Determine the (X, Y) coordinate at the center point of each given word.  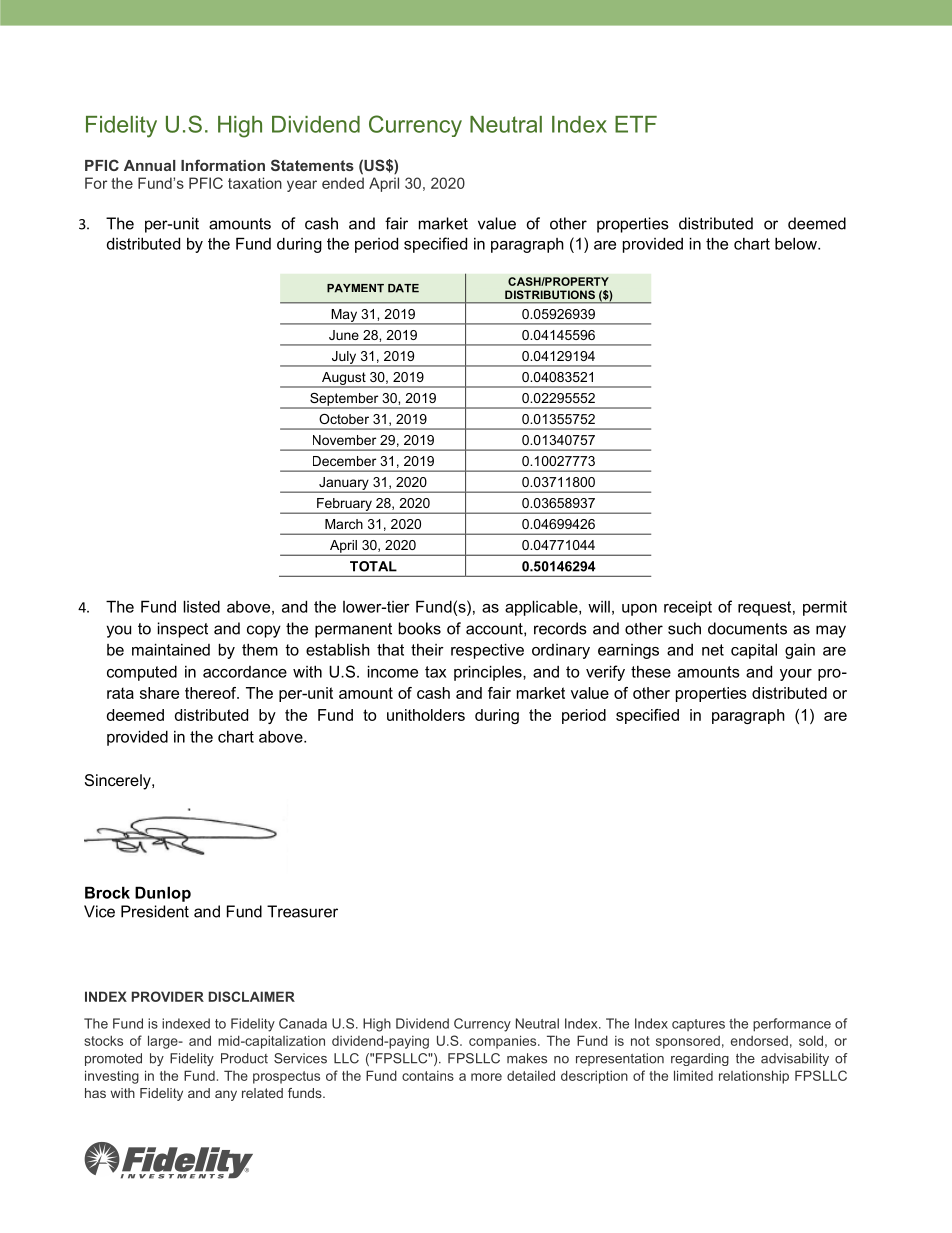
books (420, 628)
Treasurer (302, 911)
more (486, 1077)
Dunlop (163, 894)
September (344, 400)
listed (201, 606)
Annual (150, 165)
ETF (636, 124)
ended (343, 183)
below (797, 243)
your (796, 675)
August (344, 379)
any (226, 1095)
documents (747, 628)
